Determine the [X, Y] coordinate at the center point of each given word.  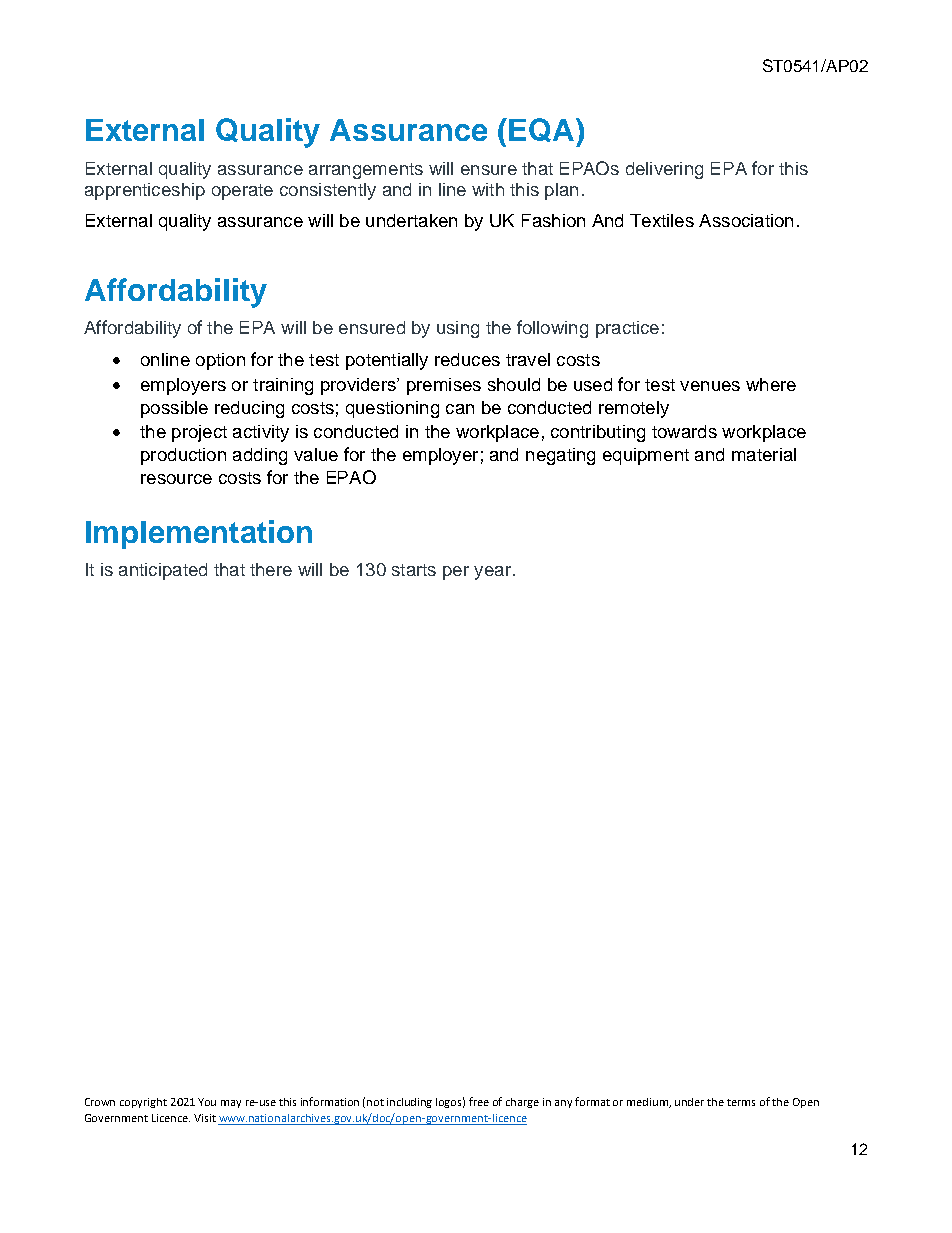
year [492, 573]
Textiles [662, 220]
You [207, 1102]
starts [414, 570]
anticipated [163, 571]
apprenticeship [145, 191]
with [488, 189]
